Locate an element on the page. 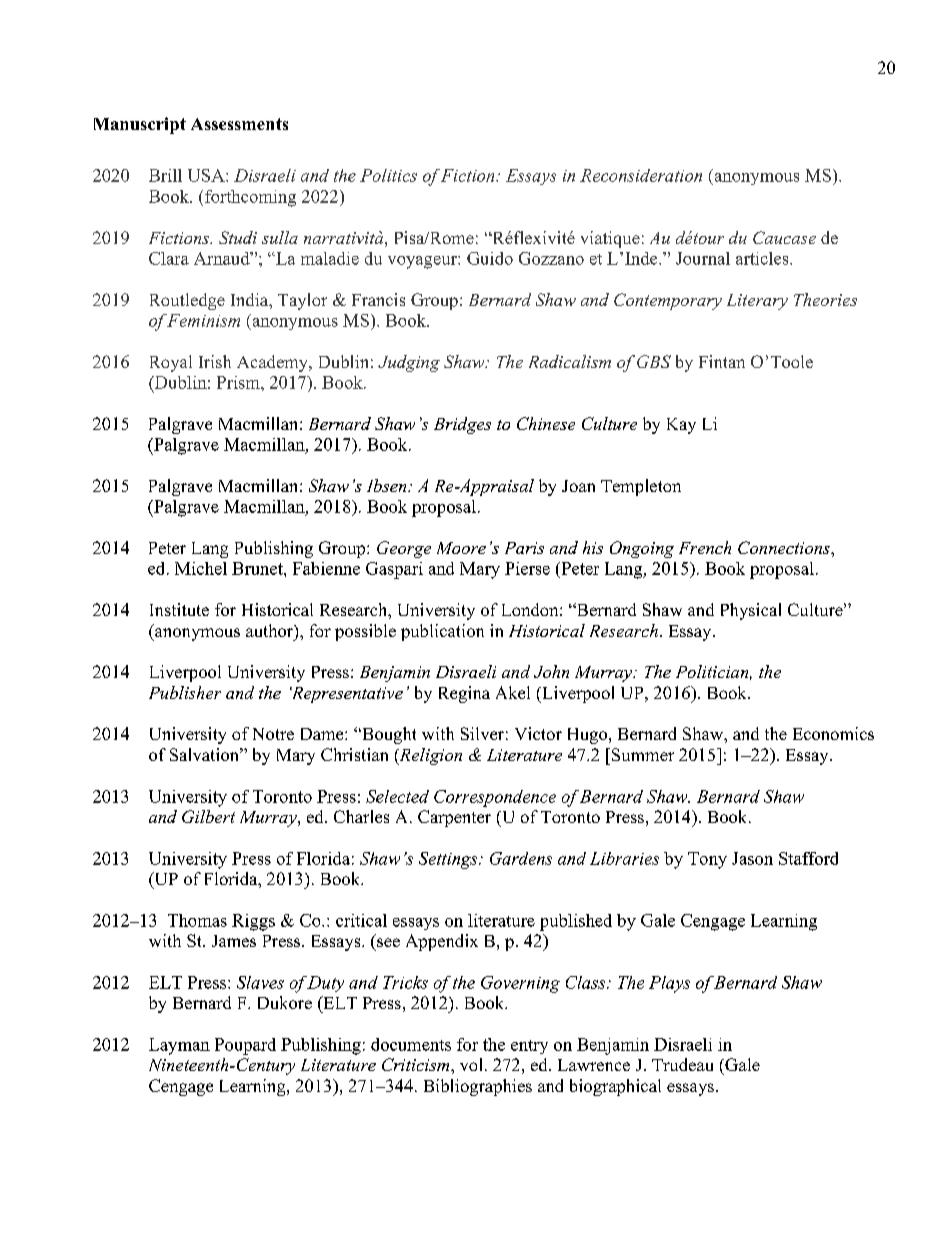 This document has width=952, height=1233. Politics is located at coordinates (388, 175).
